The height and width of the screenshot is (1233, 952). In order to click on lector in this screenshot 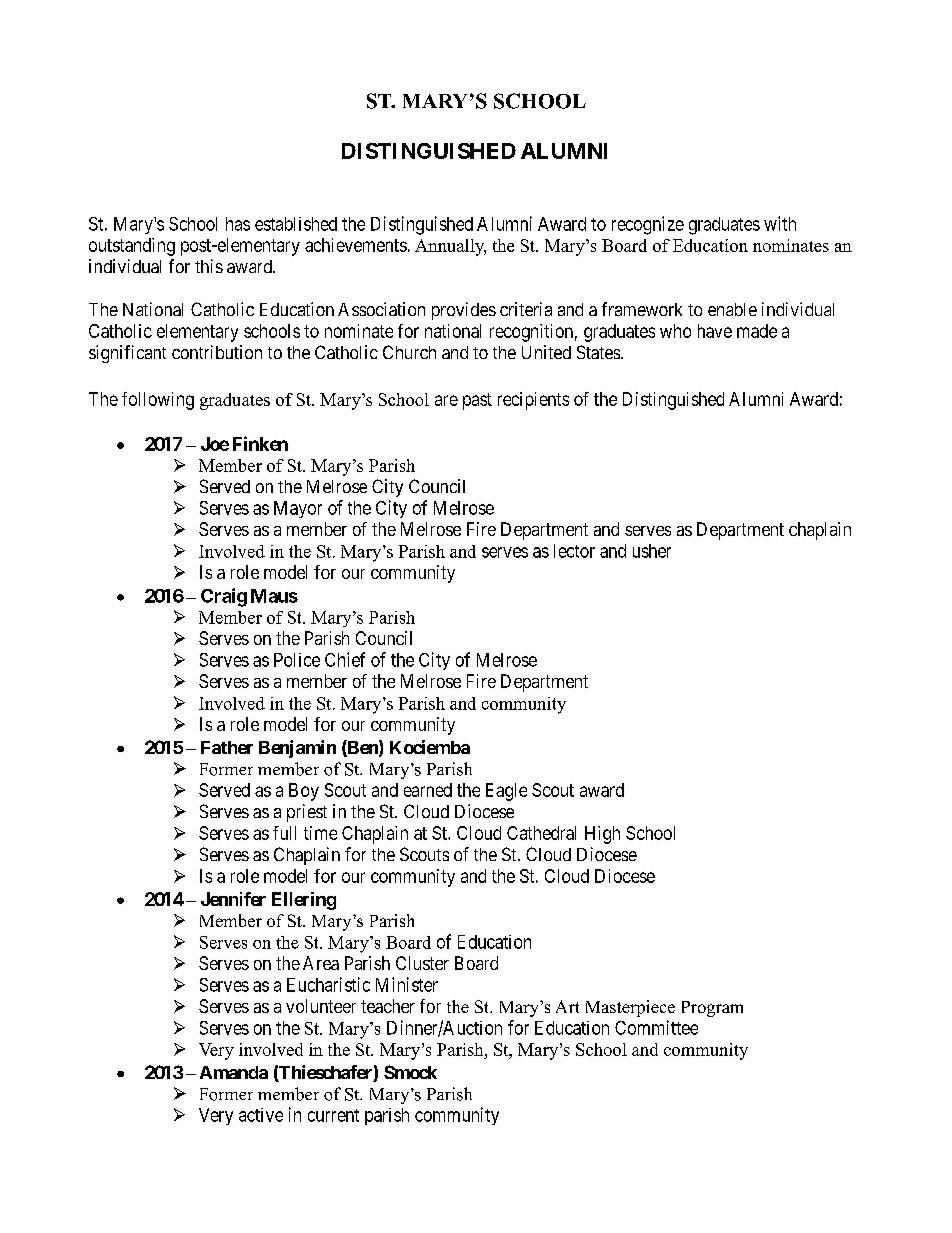, I will do `click(574, 551)`.
